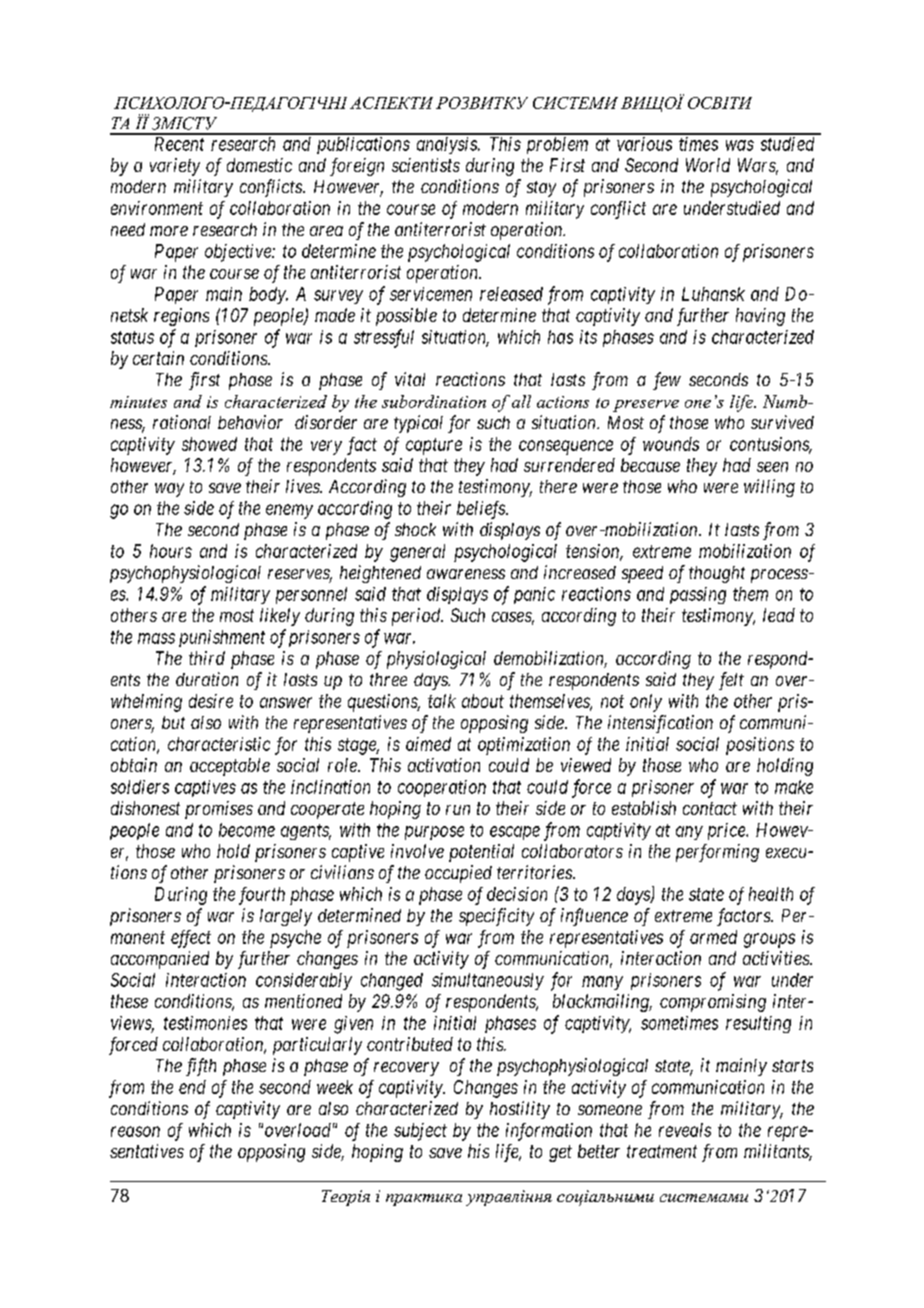 The image size is (924, 1308). Describe the element at coordinates (717, 853) in the screenshot. I see `performing` at that location.
